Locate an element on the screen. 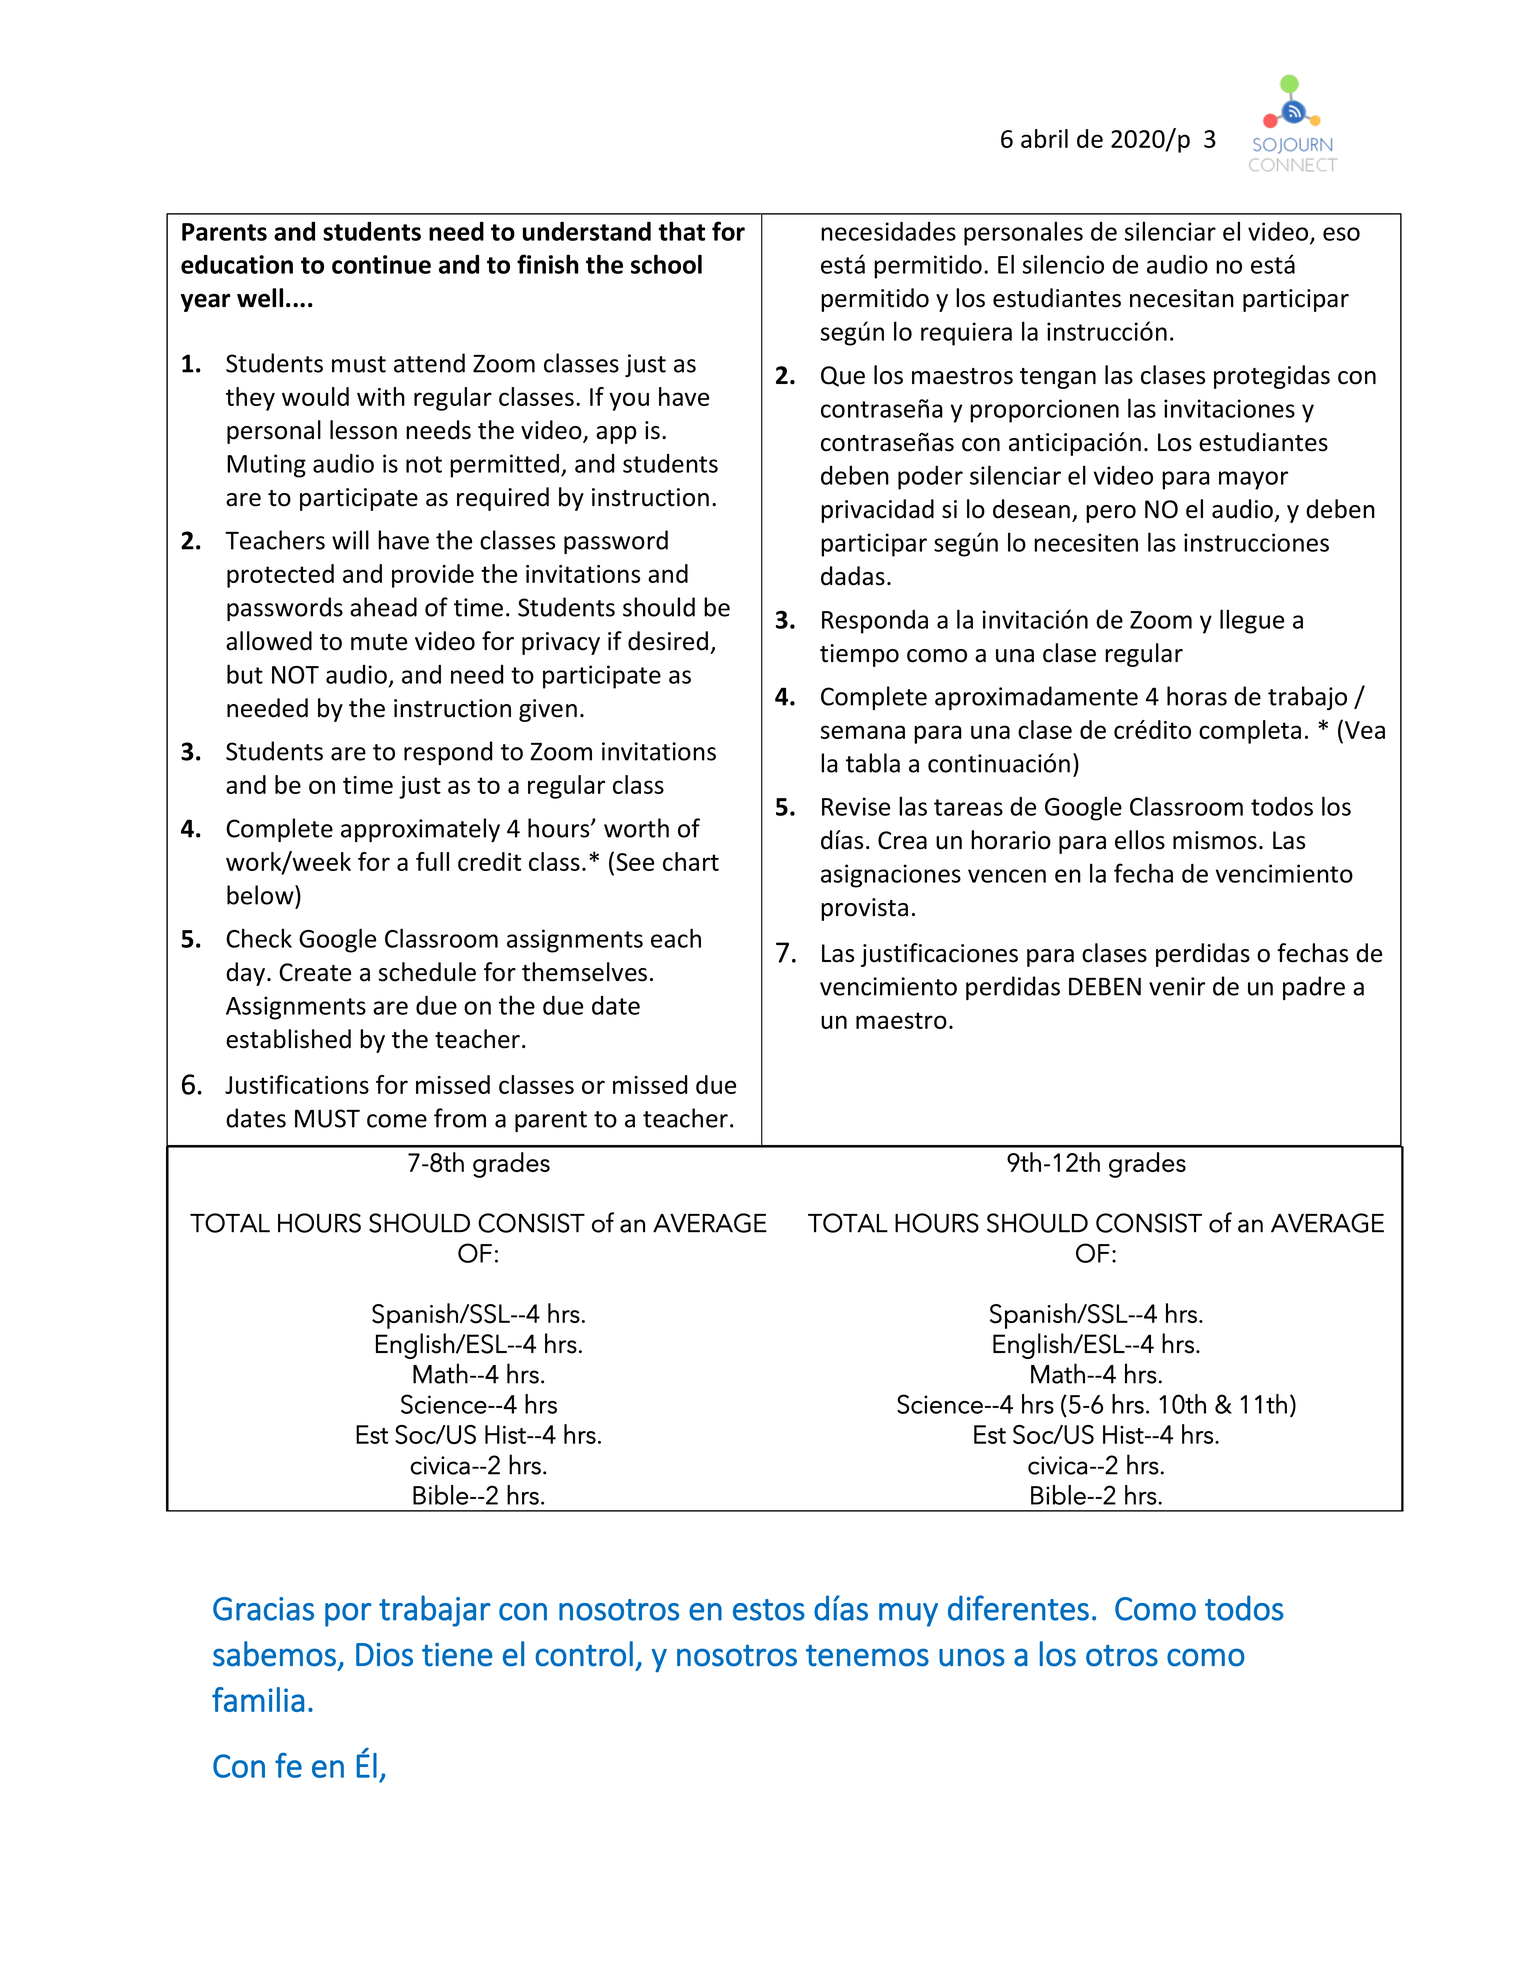 The image size is (1525, 1974). estos is located at coordinates (769, 1610).
